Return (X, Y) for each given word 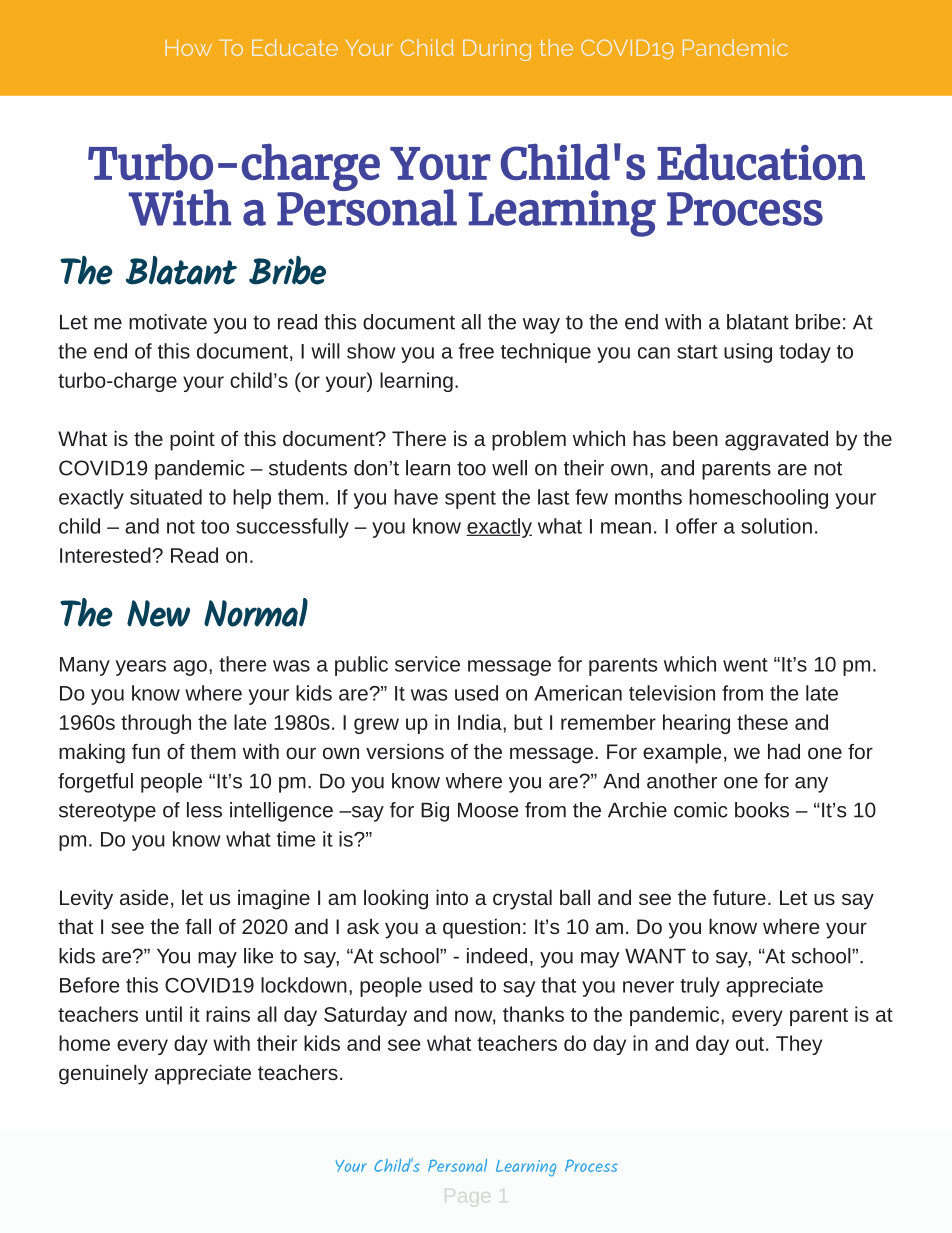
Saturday (365, 1016)
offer (696, 526)
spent (470, 500)
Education (761, 161)
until (164, 1014)
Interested (106, 555)
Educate (295, 47)
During (497, 50)
